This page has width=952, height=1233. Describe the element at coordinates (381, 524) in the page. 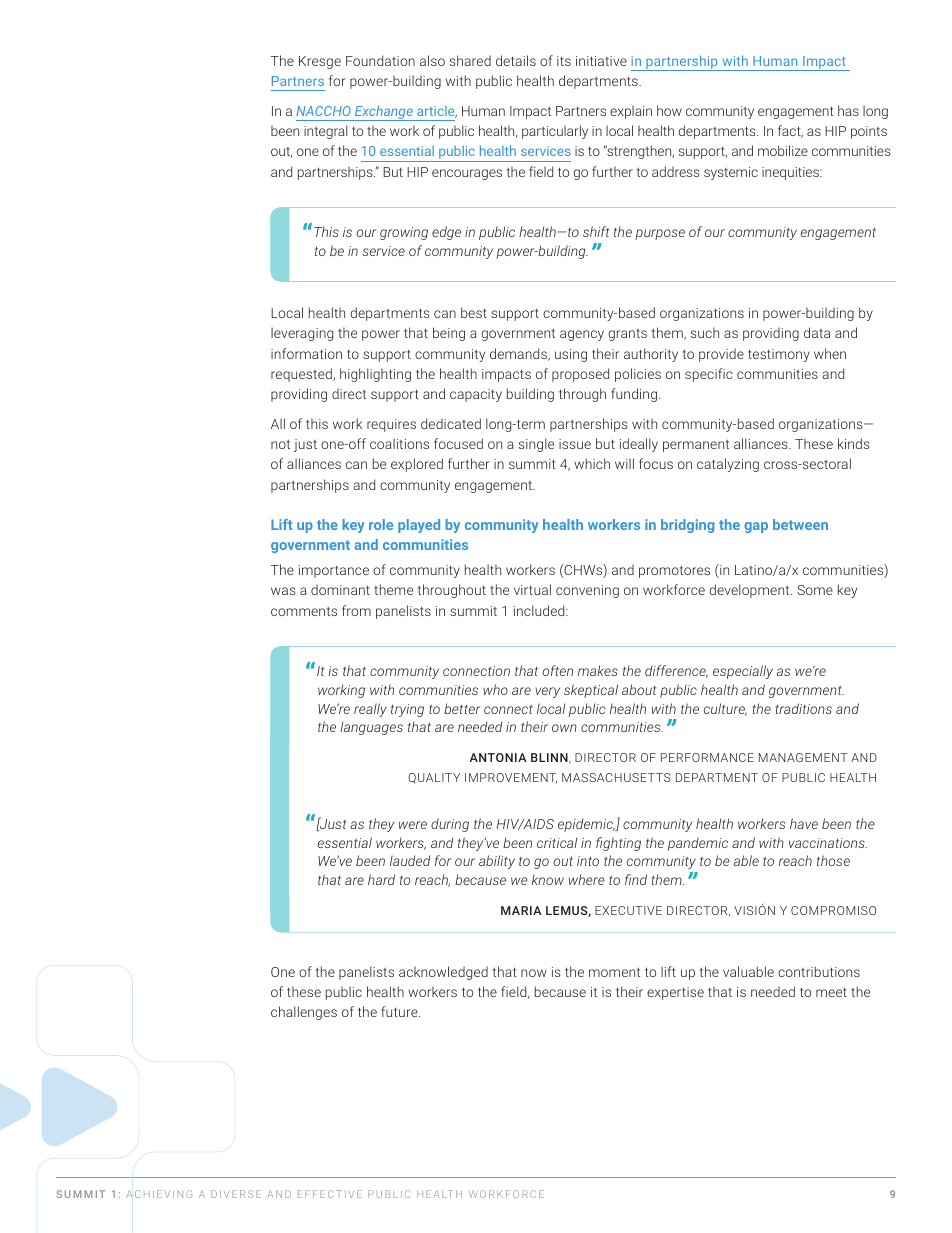

I see `role` at that location.
